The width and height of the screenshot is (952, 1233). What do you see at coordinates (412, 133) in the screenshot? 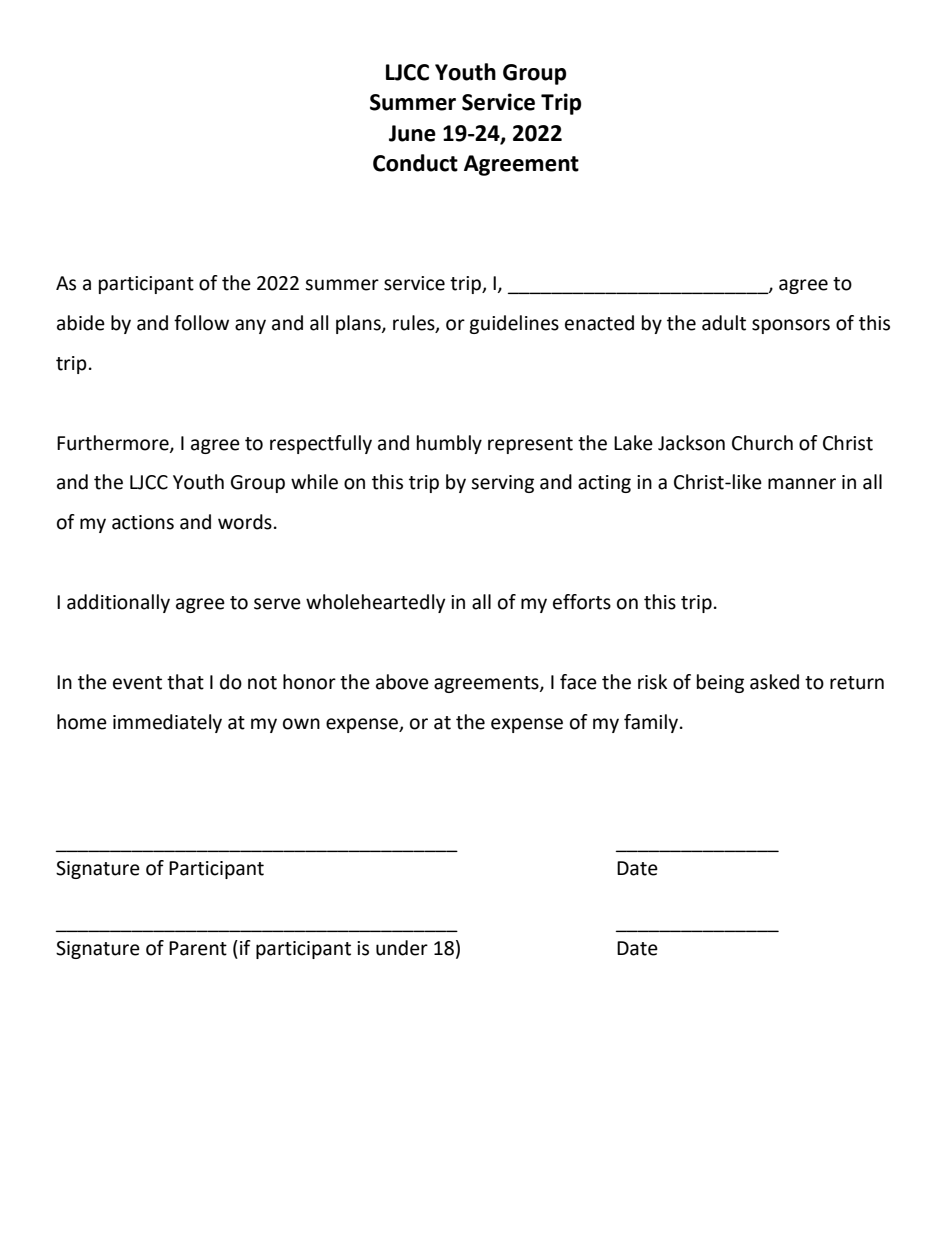
I see `June` at bounding box center [412, 133].
